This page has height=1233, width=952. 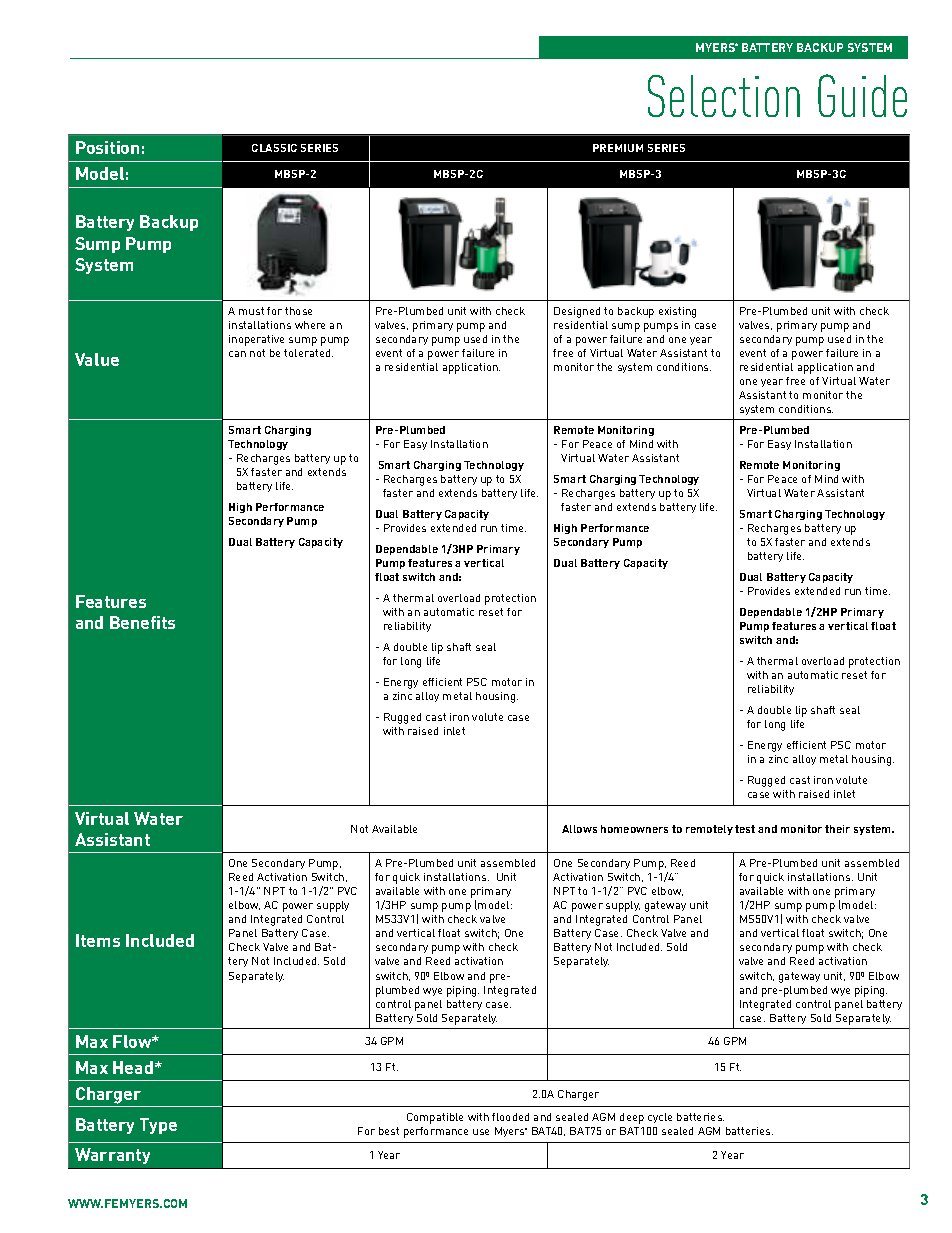 I want to click on test, so click(x=745, y=829).
